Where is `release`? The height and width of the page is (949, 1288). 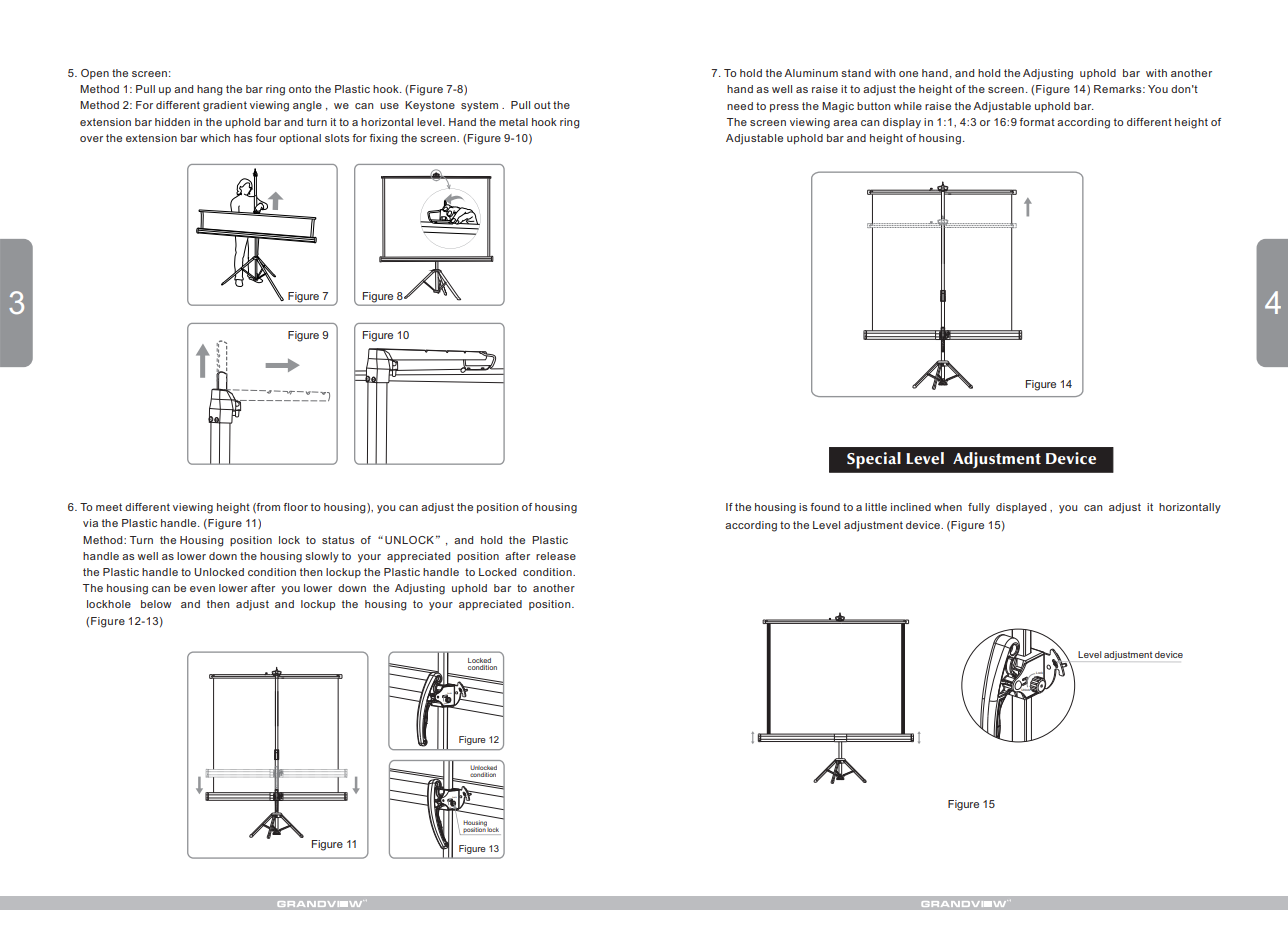 release is located at coordinates (556, 556).
